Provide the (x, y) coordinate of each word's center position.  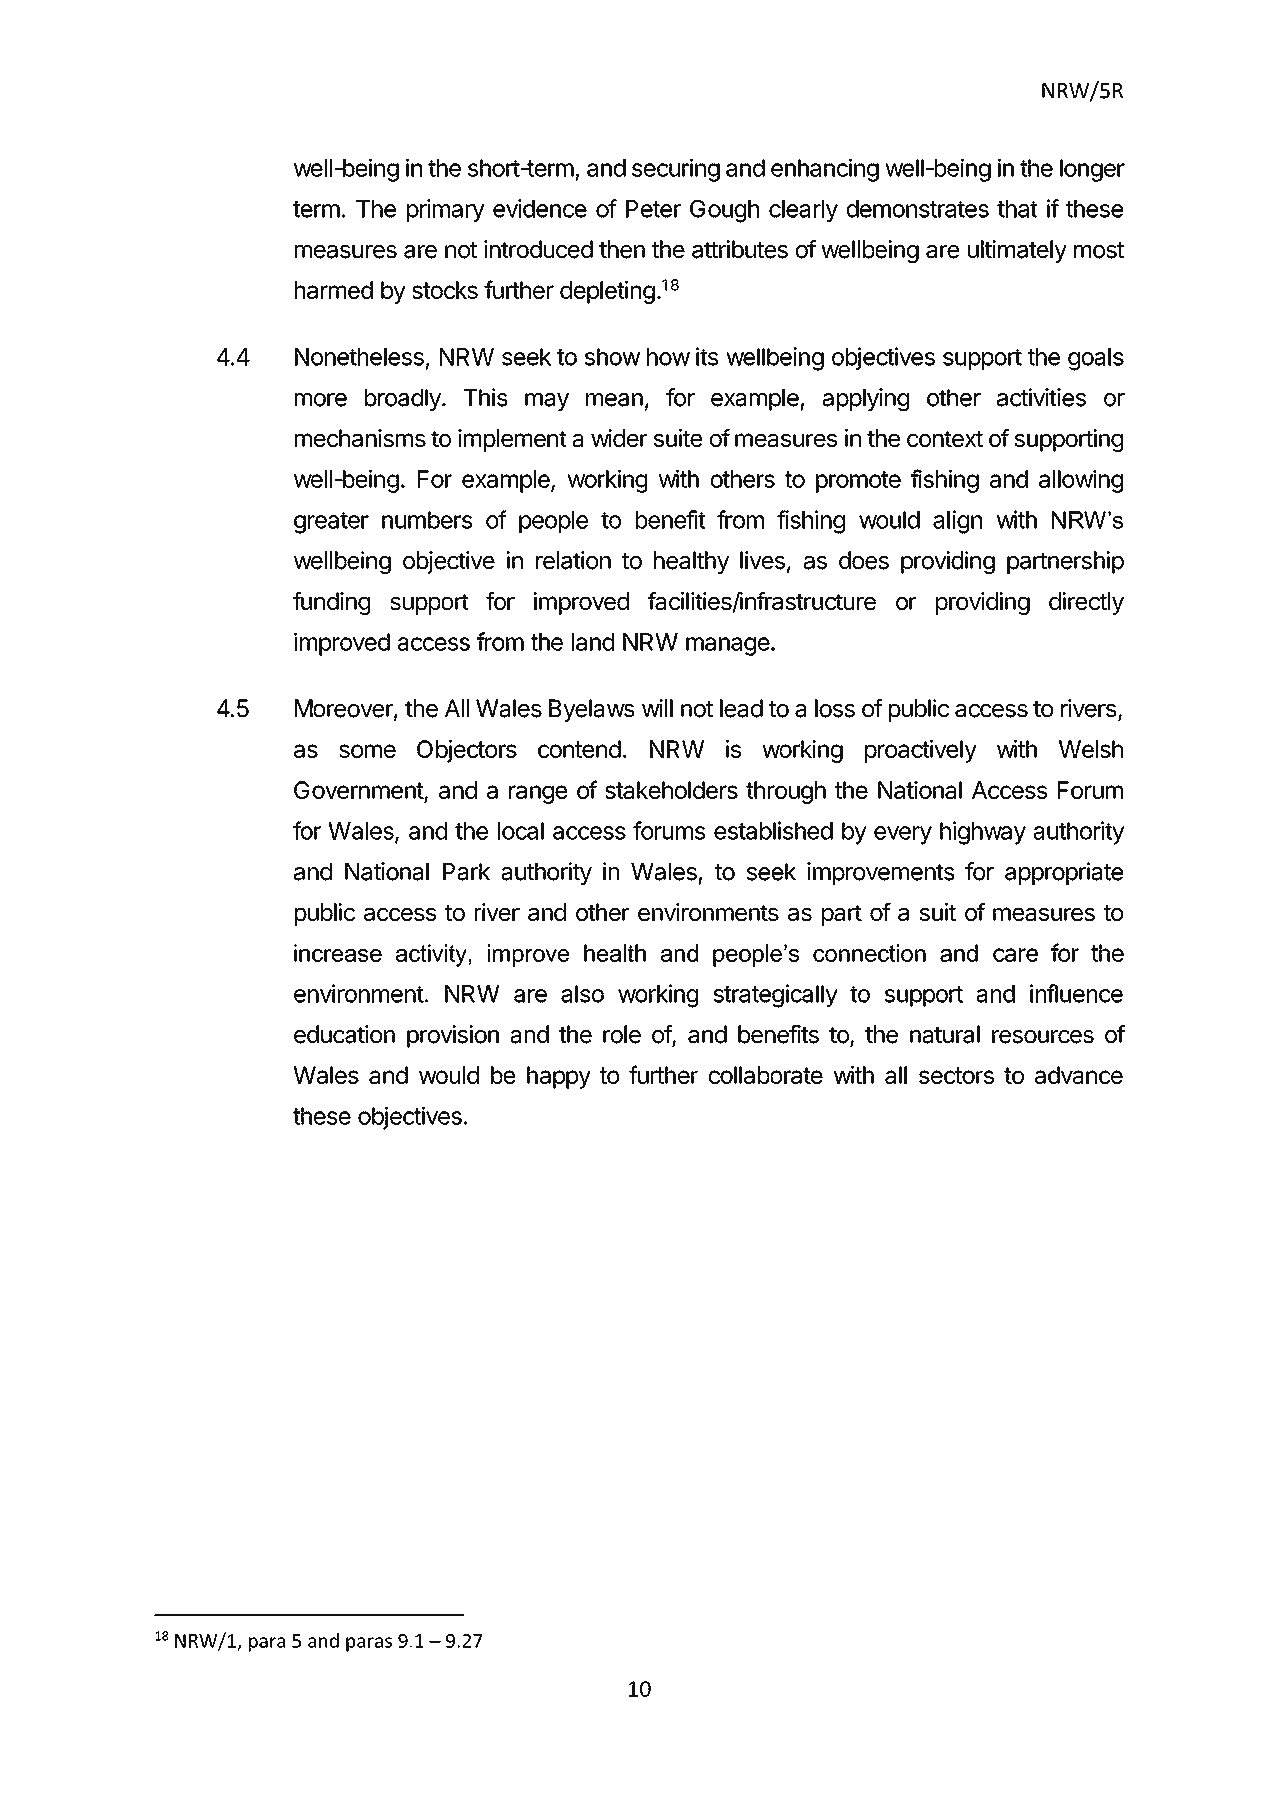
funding (331, 603)
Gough (724, 211)
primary (446, 210)
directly (1086, 603)
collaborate (766, 1075)
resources (1043, 1037)
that (1017, 209)
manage (728, 646)
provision (453, 1036)
